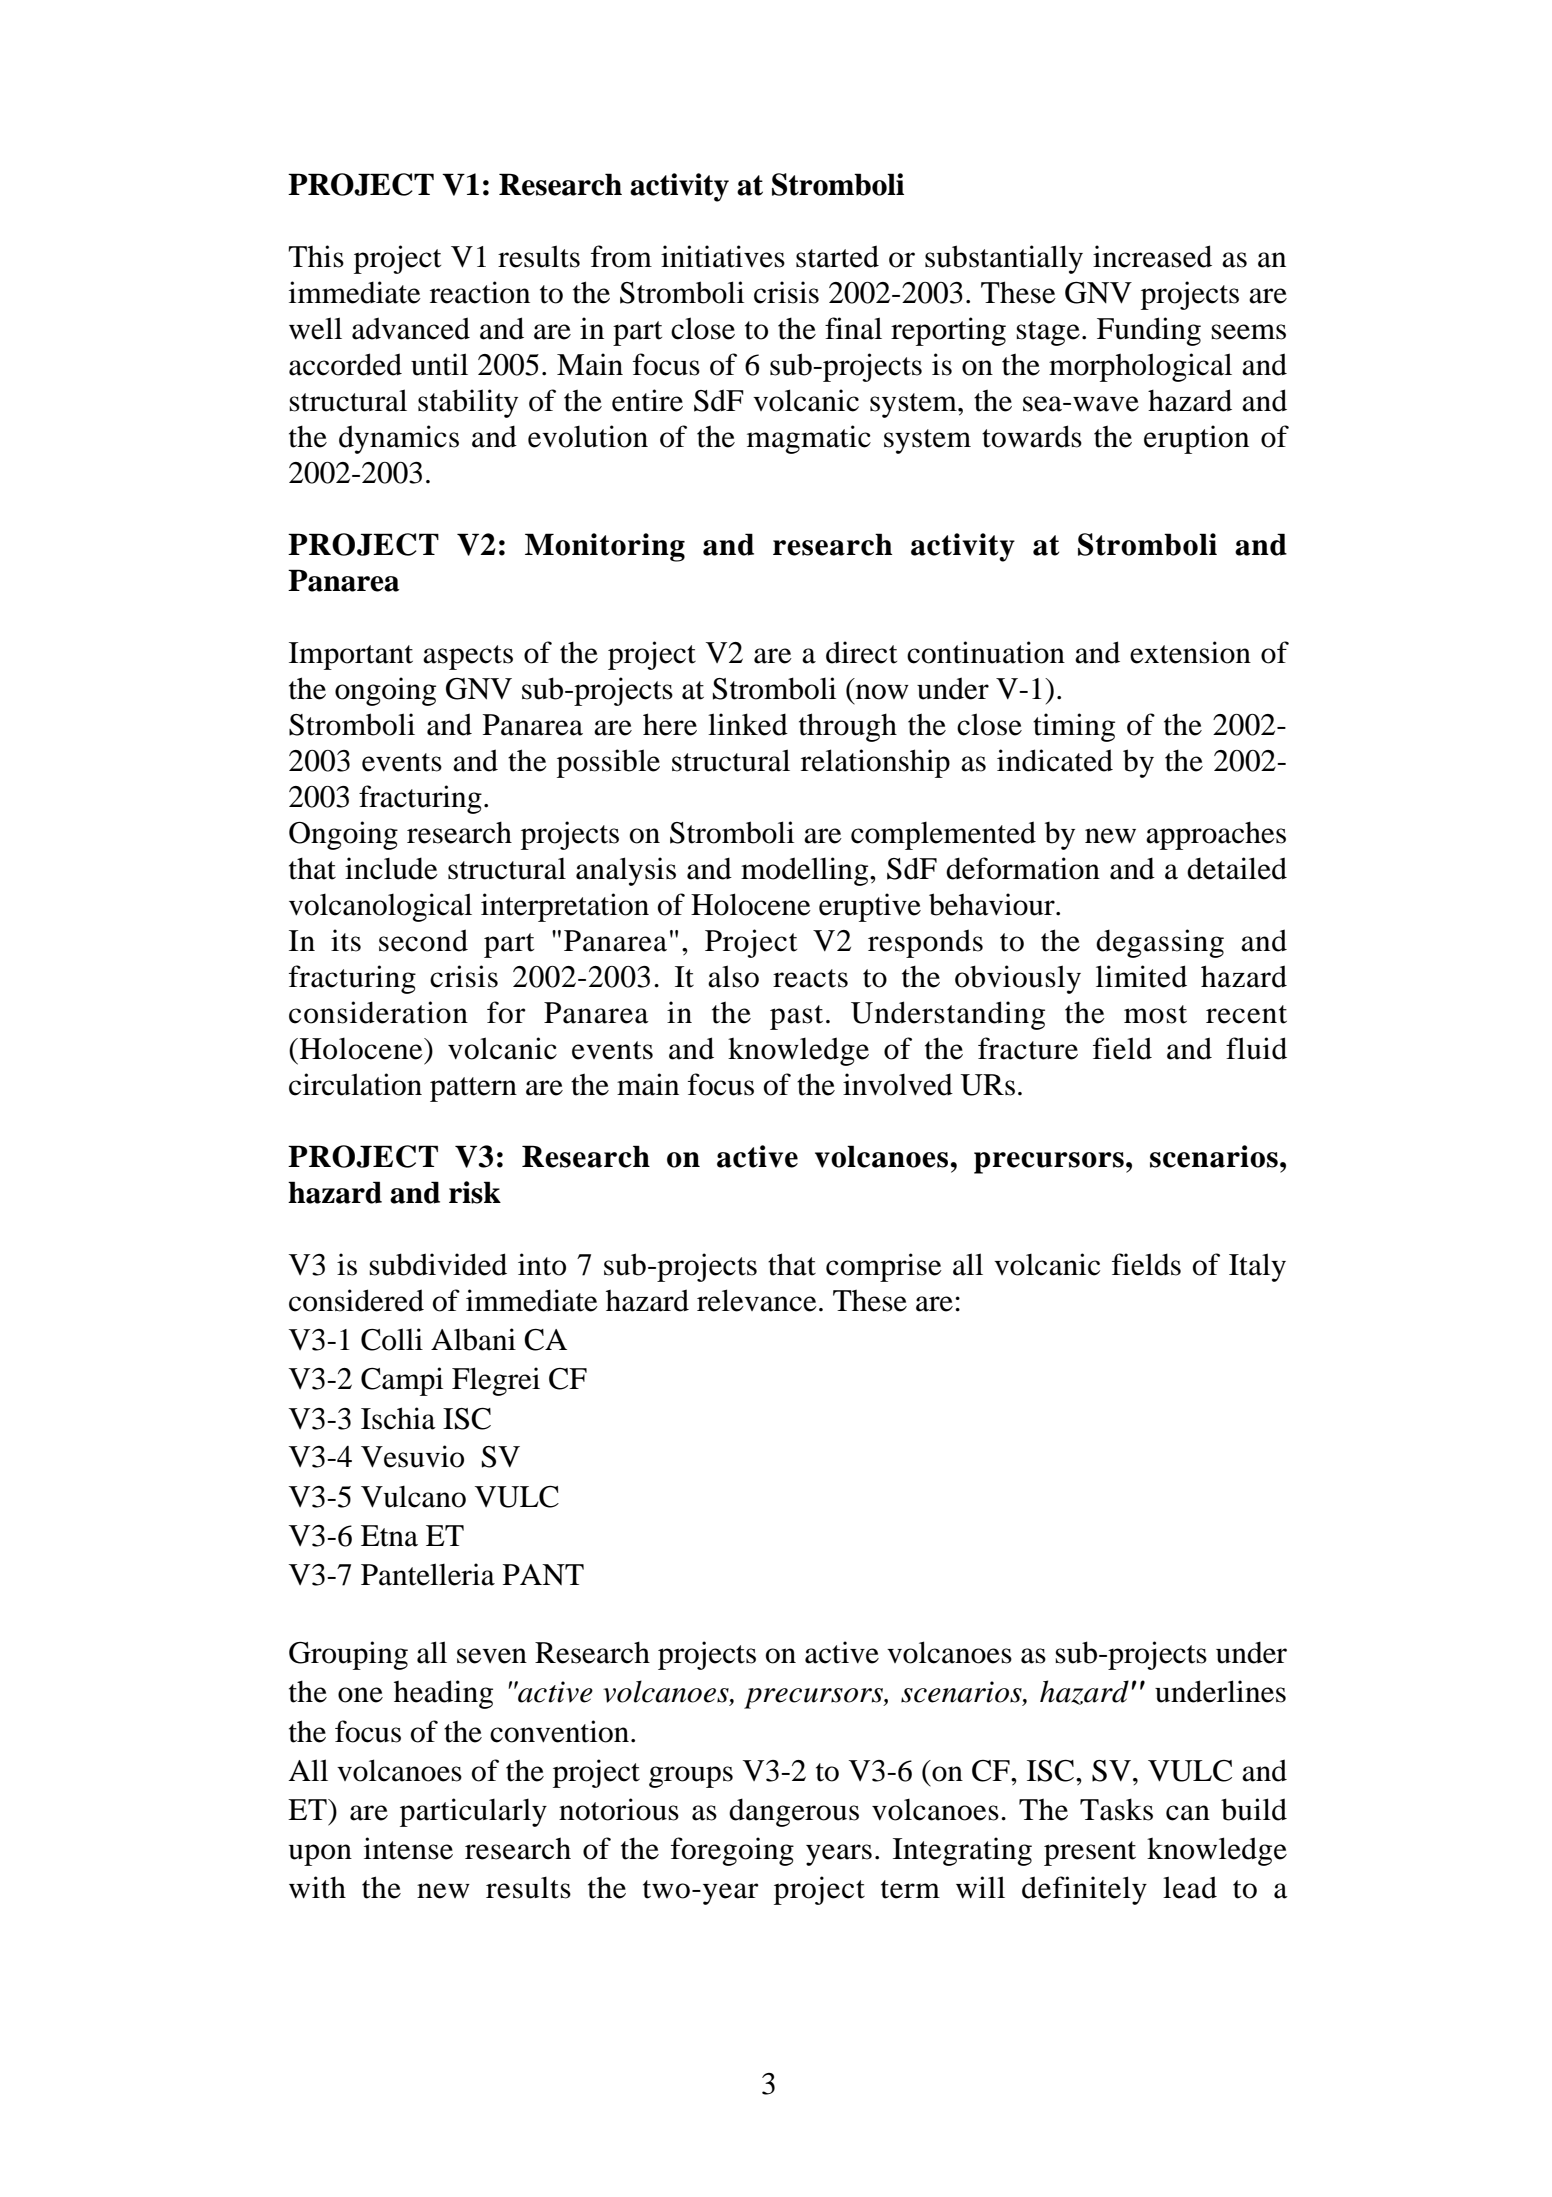 This screenshot has height=2197, width=1552. What do you see at coordinates (468, 657) in the screenshot?
I see `aspects` at bounding box center [468, 657].
